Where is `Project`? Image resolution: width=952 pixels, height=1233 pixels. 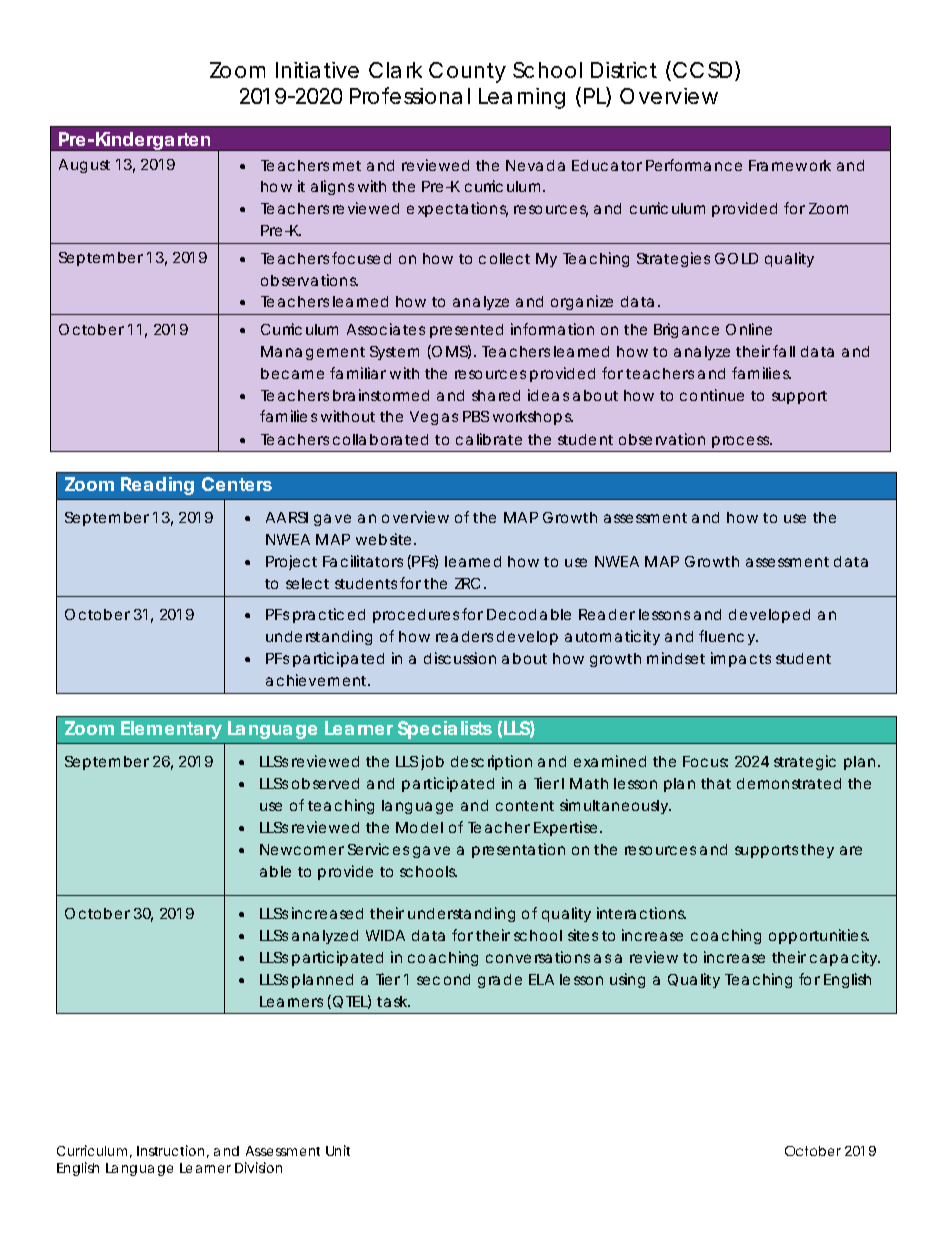
Project is located at coordinates (291, 562).
